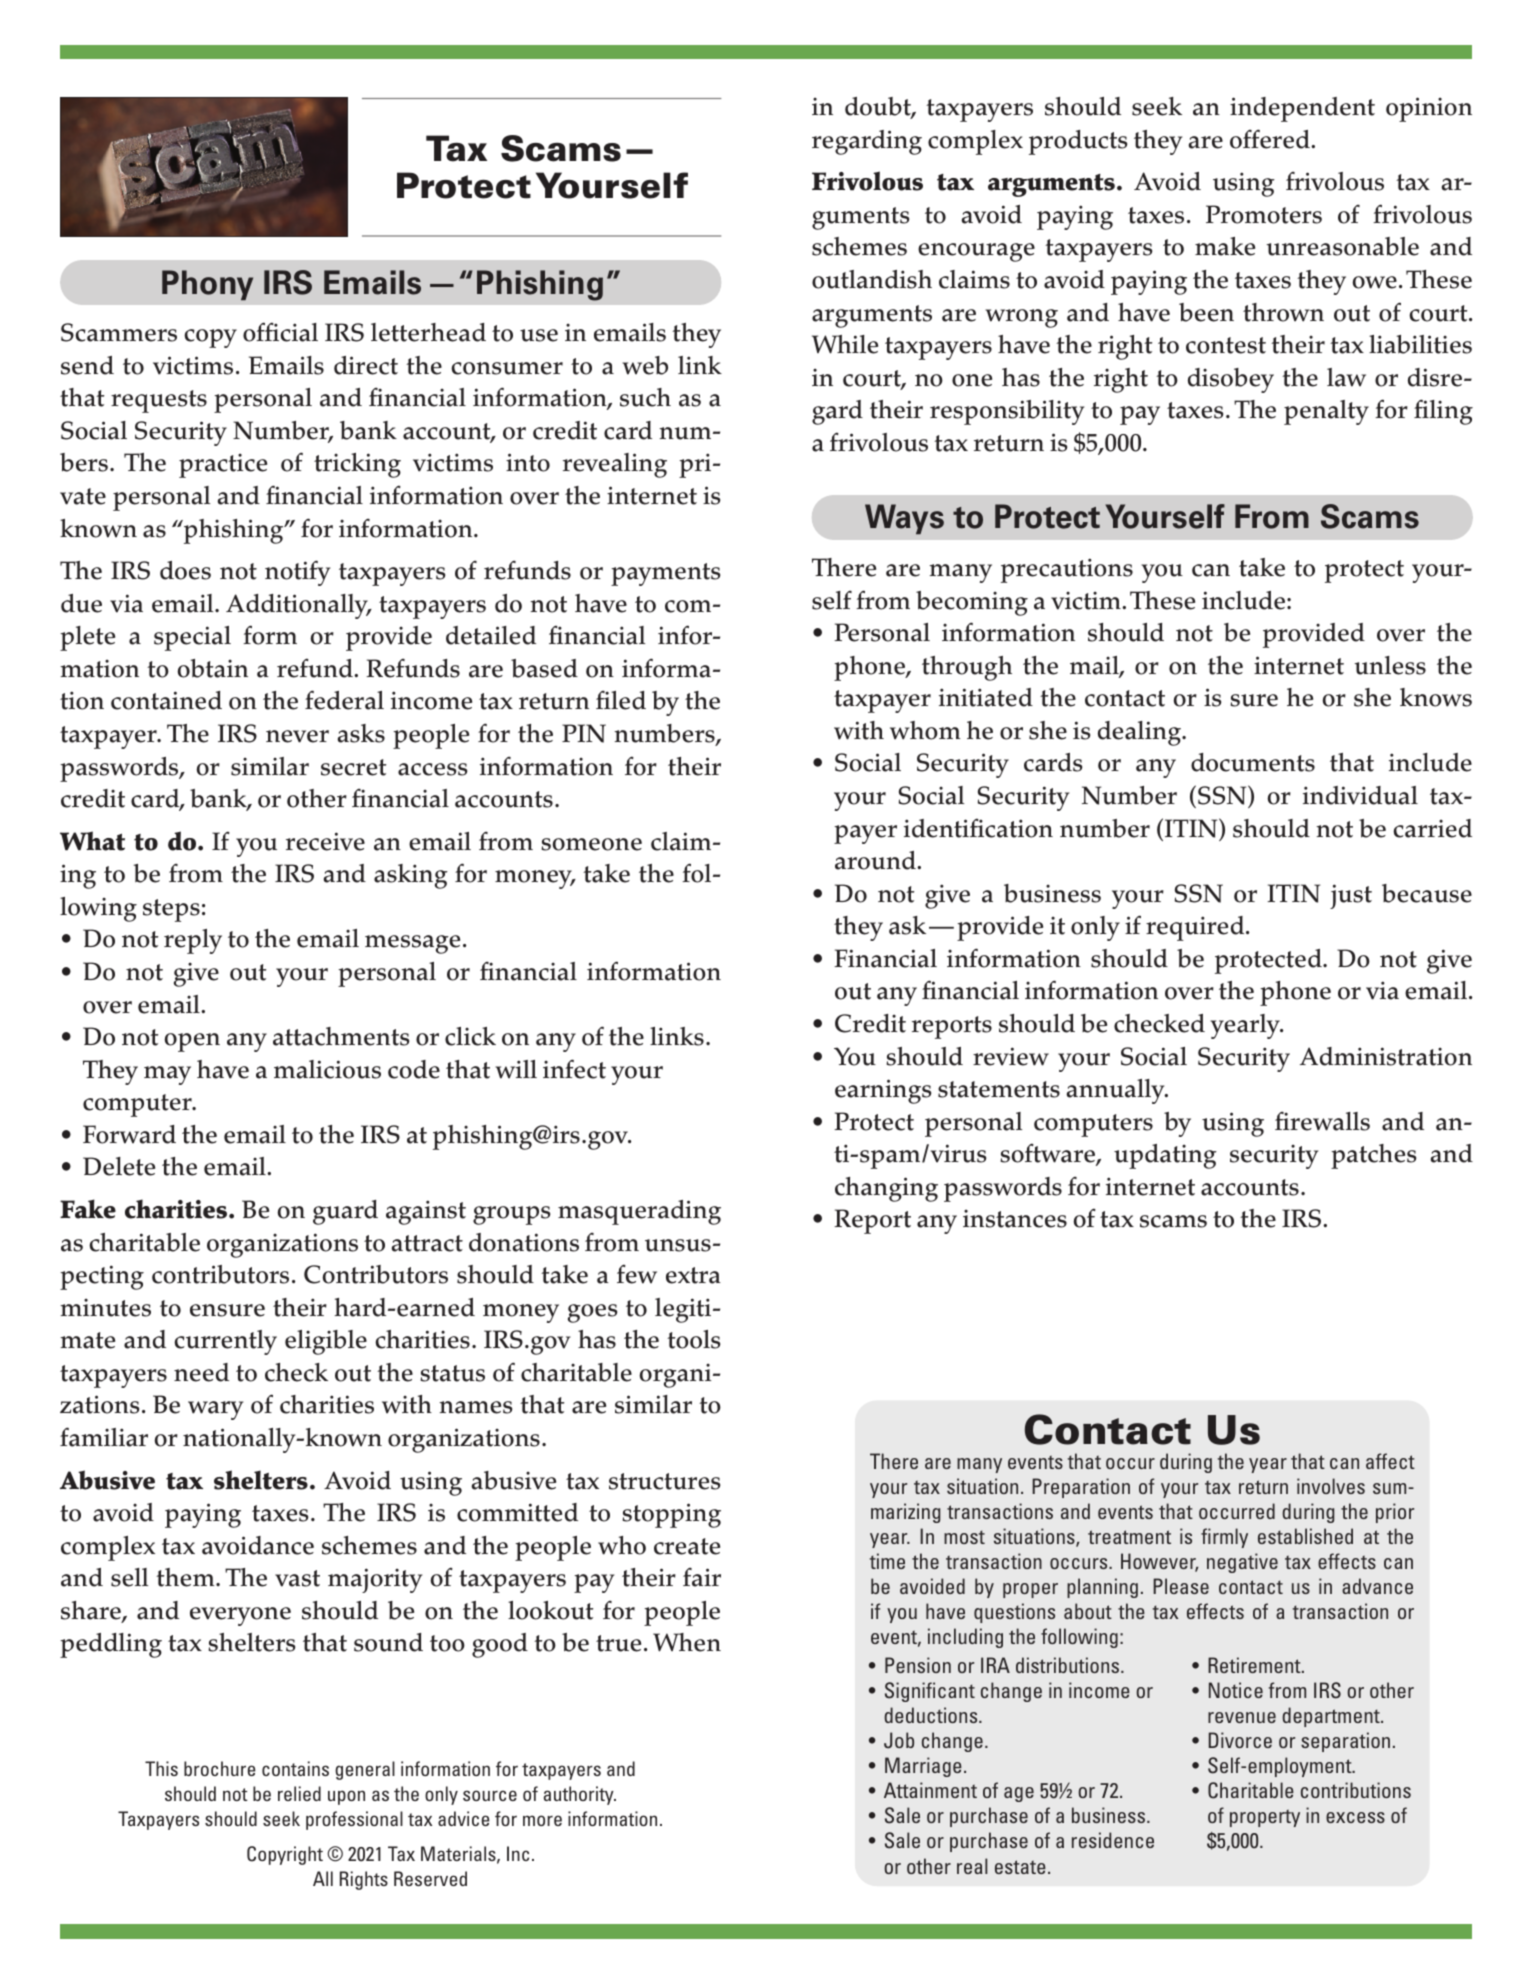 This image has width=1533, height=1984. Describe the element at coordinates (1373, 1156) in the image. I see `patches` at that location.
